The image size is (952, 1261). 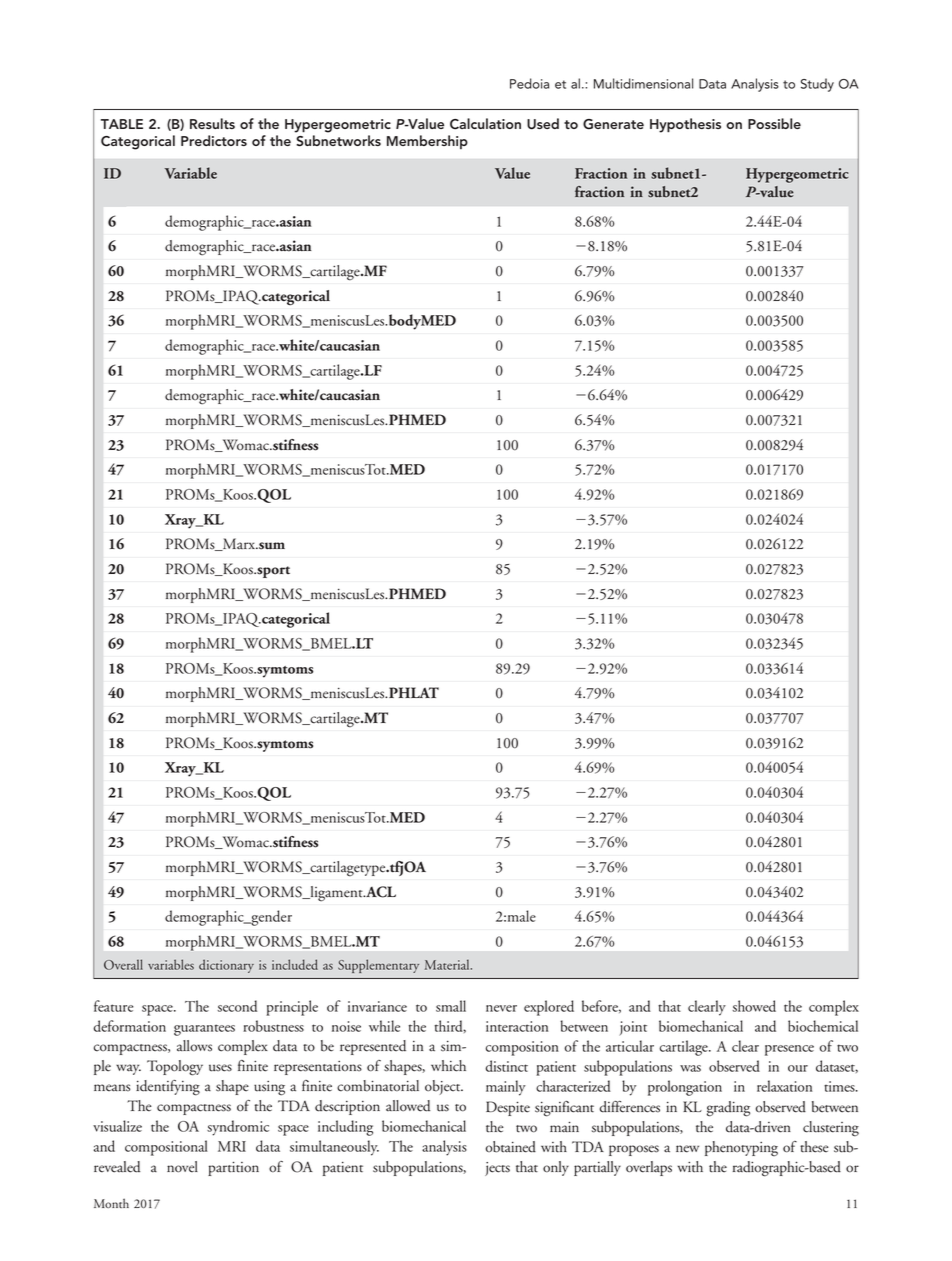 I want to click on Supplementary, so click(x=378, y=966).
